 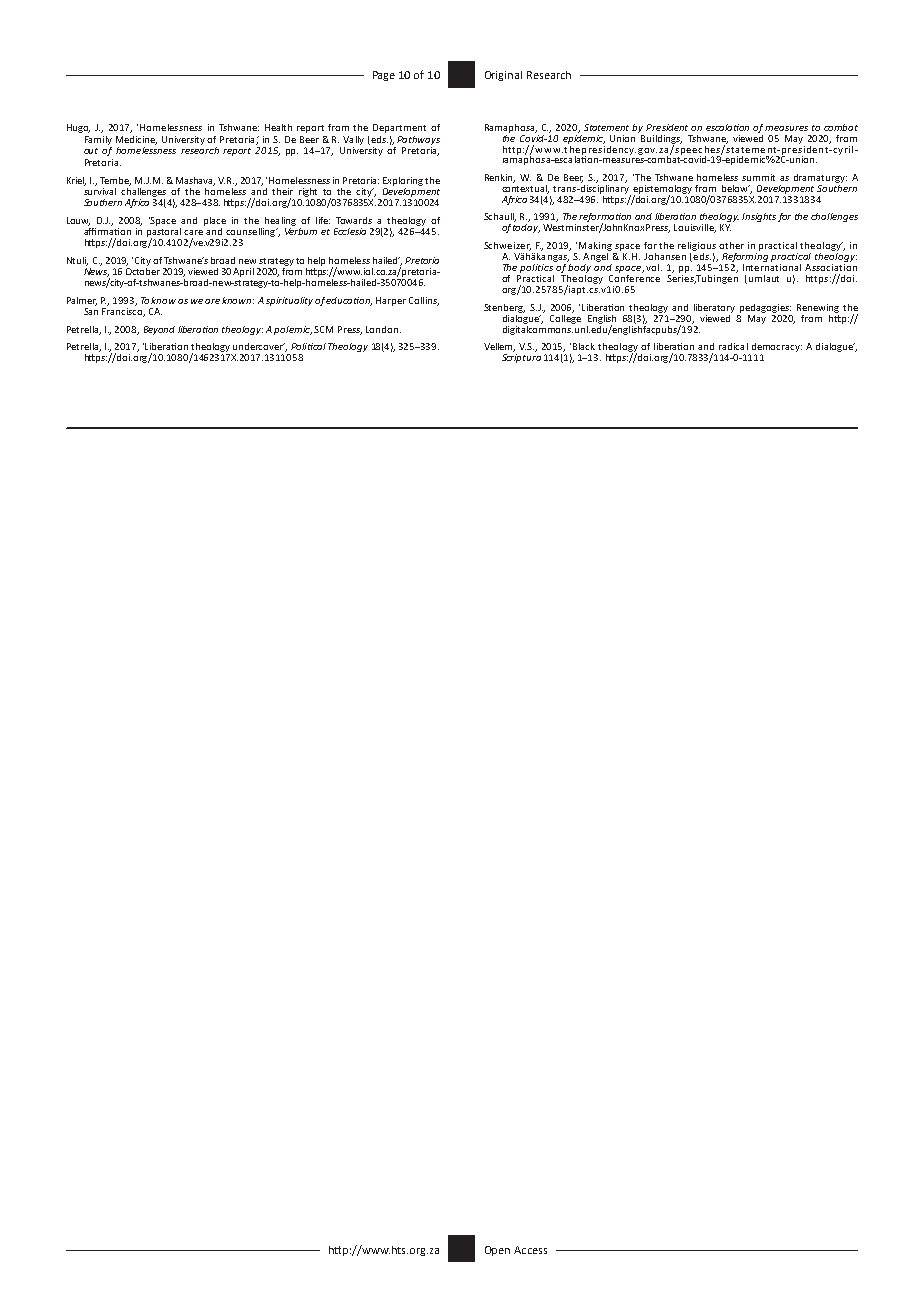 What do you see at coordinates (418, 140) in the page?
I see `Pathways` at bounding box center [418, 140].
